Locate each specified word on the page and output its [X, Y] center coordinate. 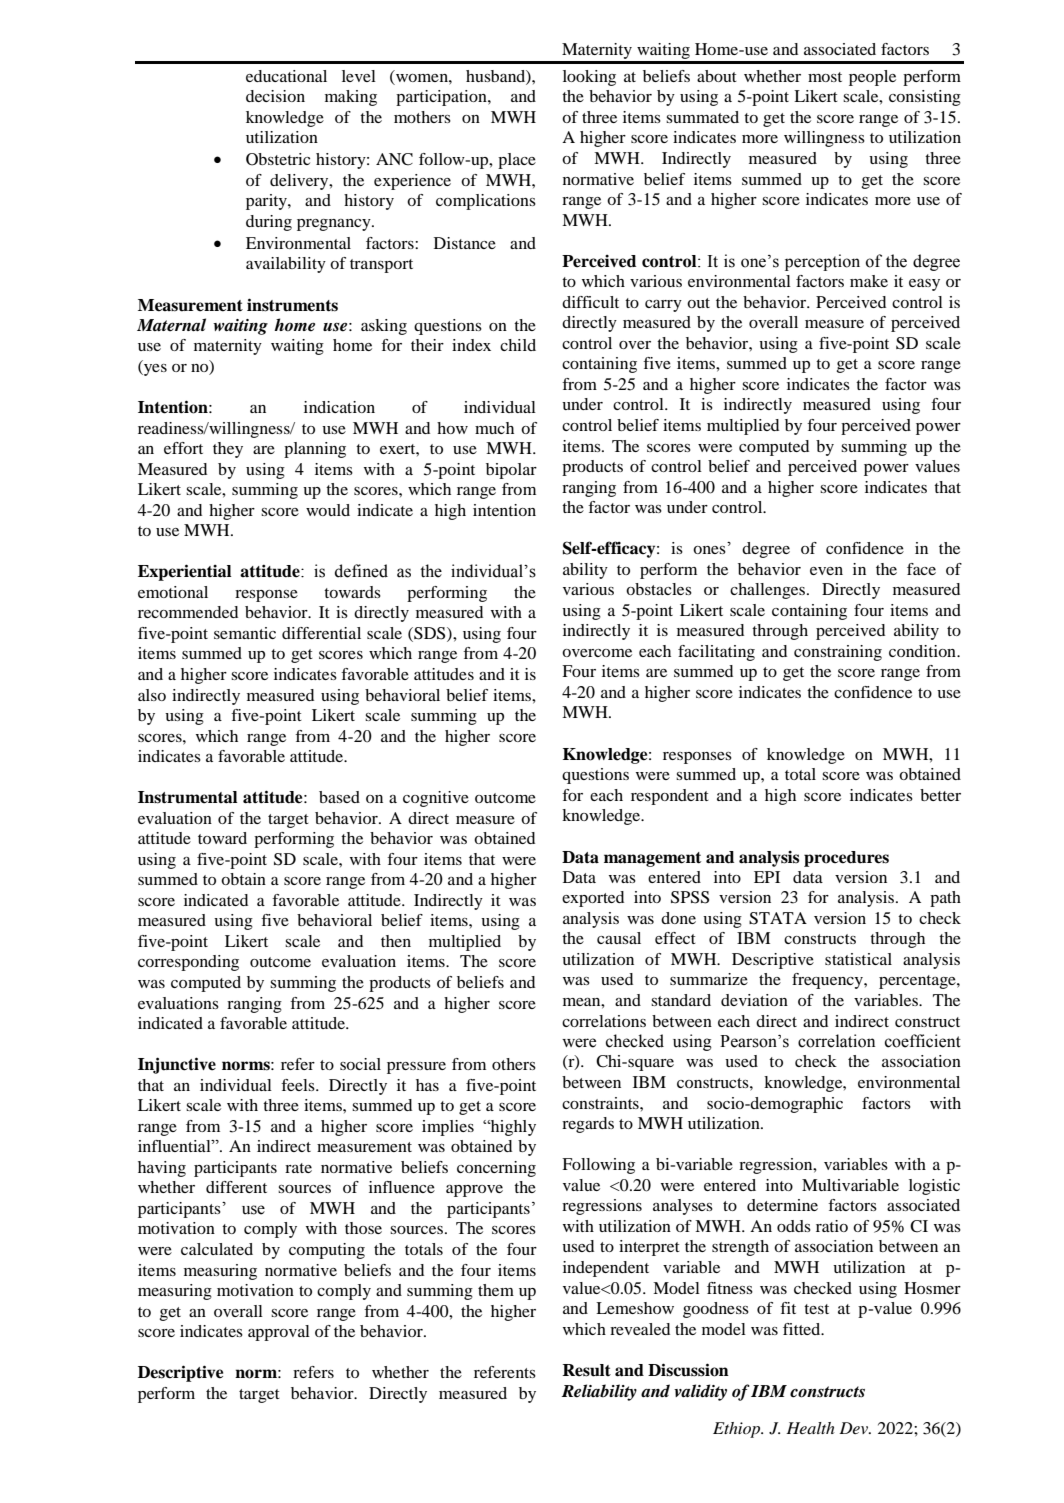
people [872, 78]
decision [275, 96]
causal [619, 938]
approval [279, 1333]
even [826, 571]
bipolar [511, 471]
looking [589, 78]
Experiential [185, 572]
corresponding [188, 963]
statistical [858, 959]
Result [586, 1370]
